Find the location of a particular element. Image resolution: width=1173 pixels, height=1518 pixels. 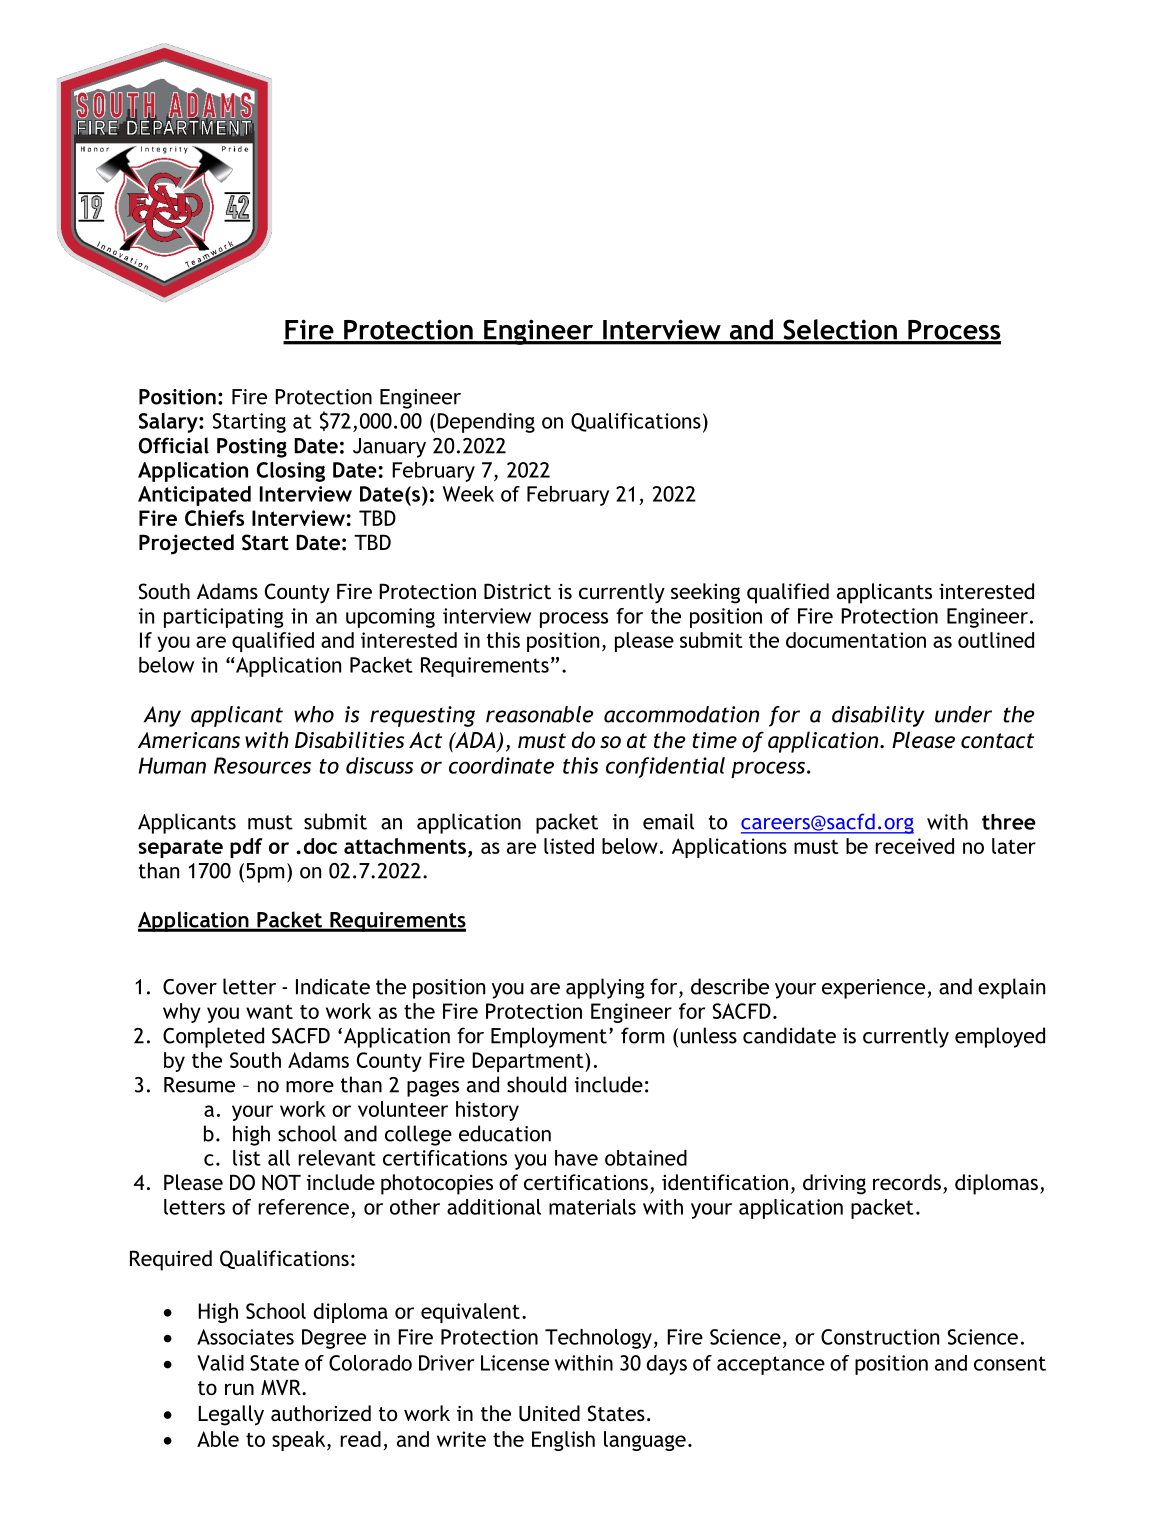

consent is located at coordinates (1010, 1363).
